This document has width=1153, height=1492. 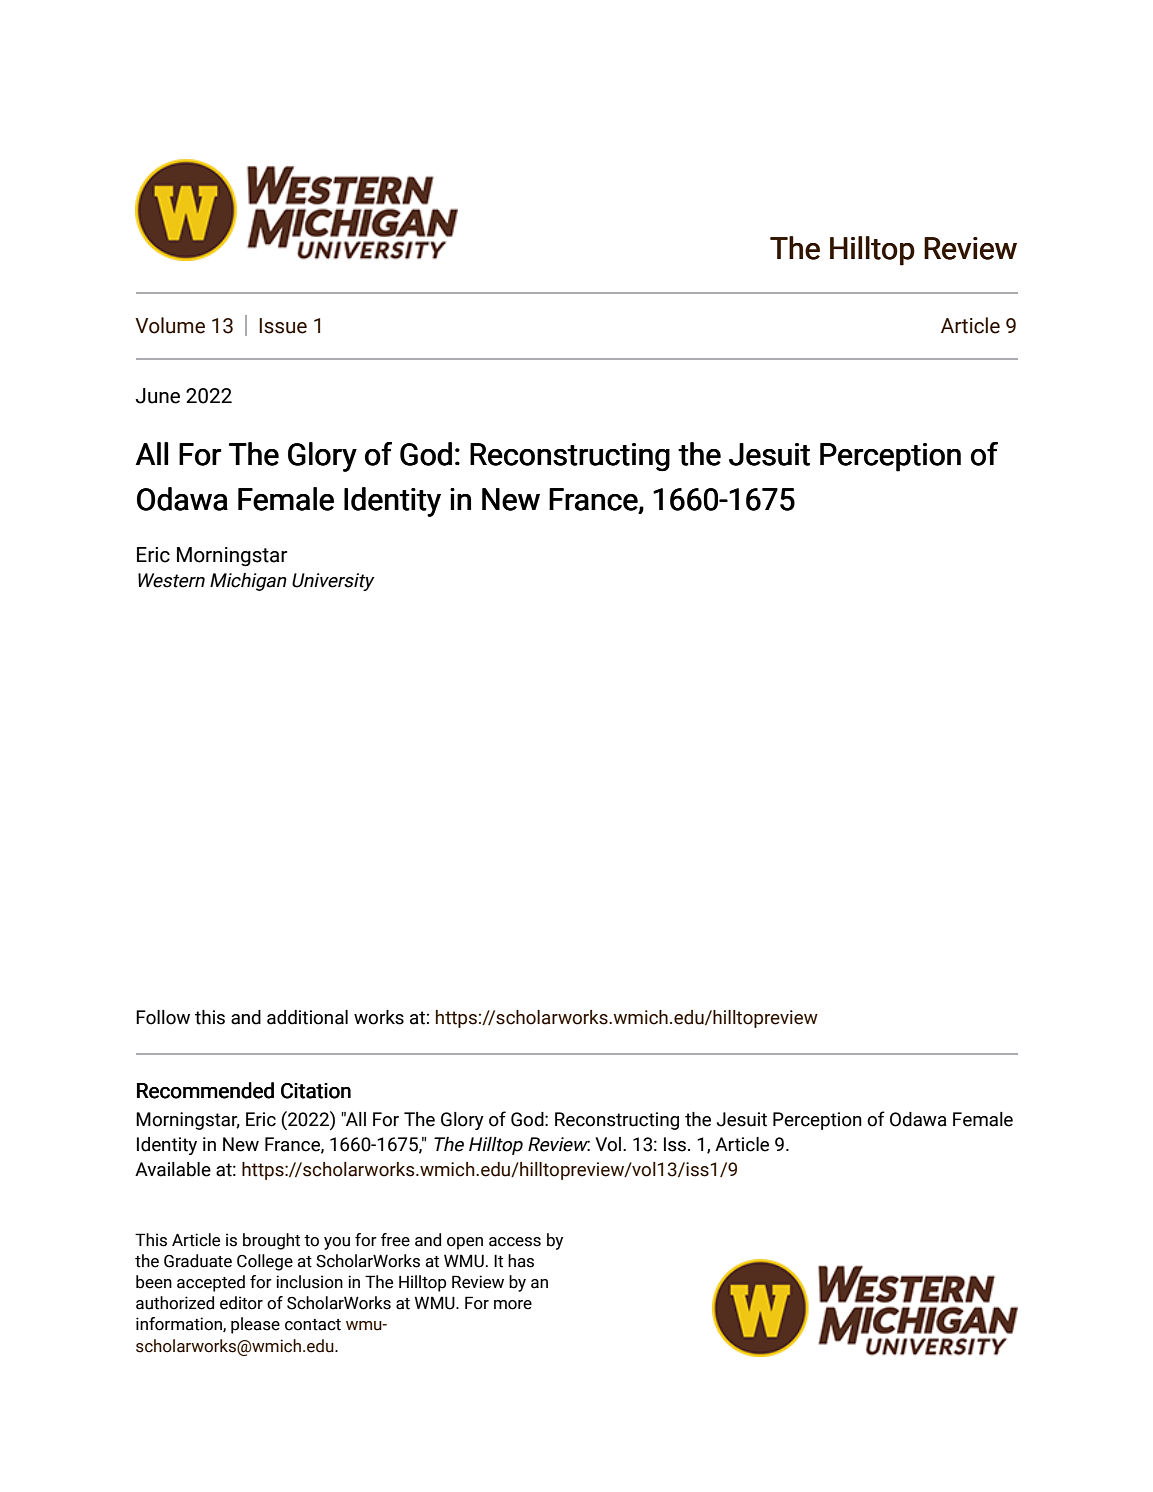 What do you see at coordinates (163, 1017) in the document?
I see `Follow` at bounding box center [163, 1017].
